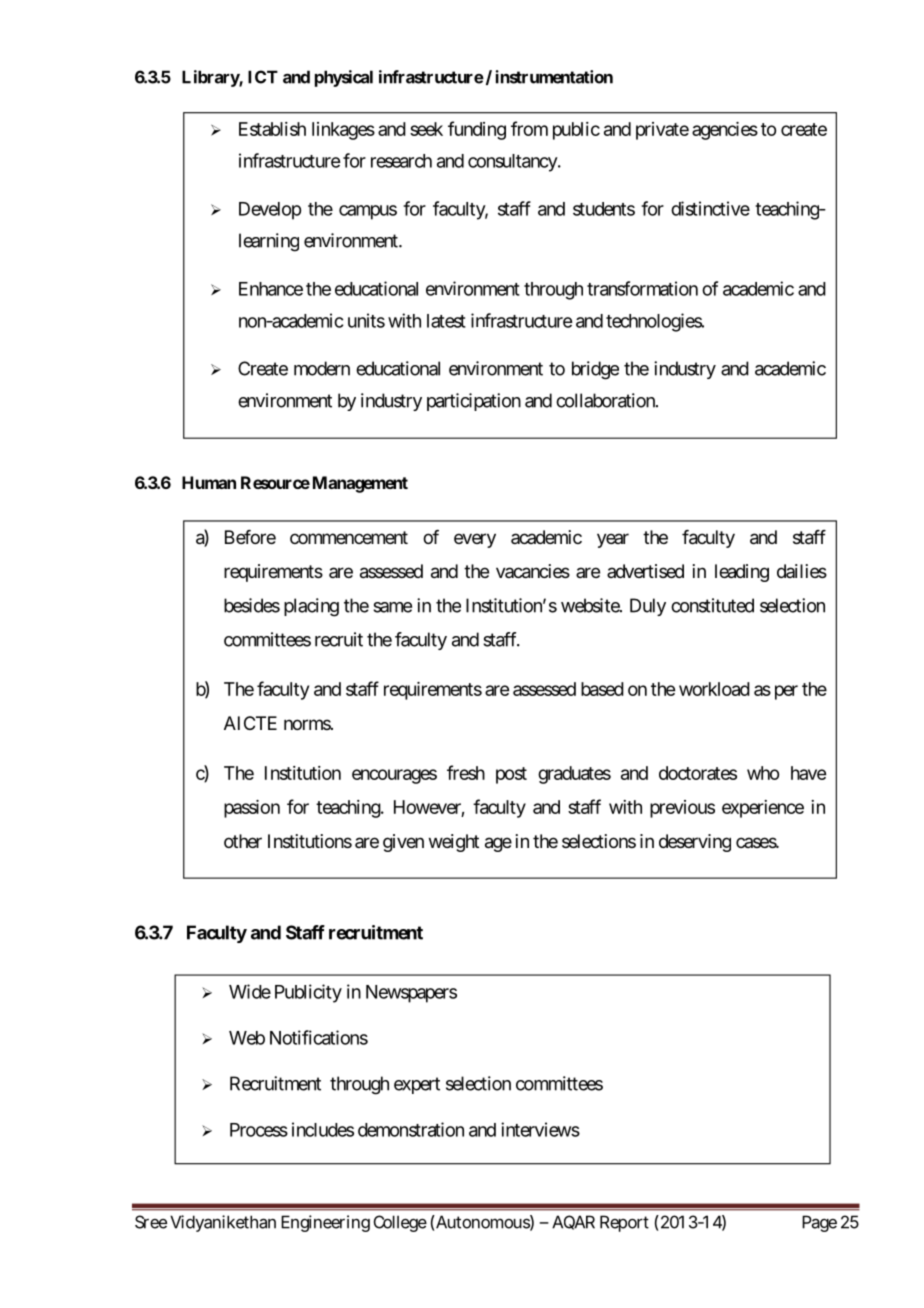 This image has height=1308, width=924. I want to click on Establish, so click(272, 129).
